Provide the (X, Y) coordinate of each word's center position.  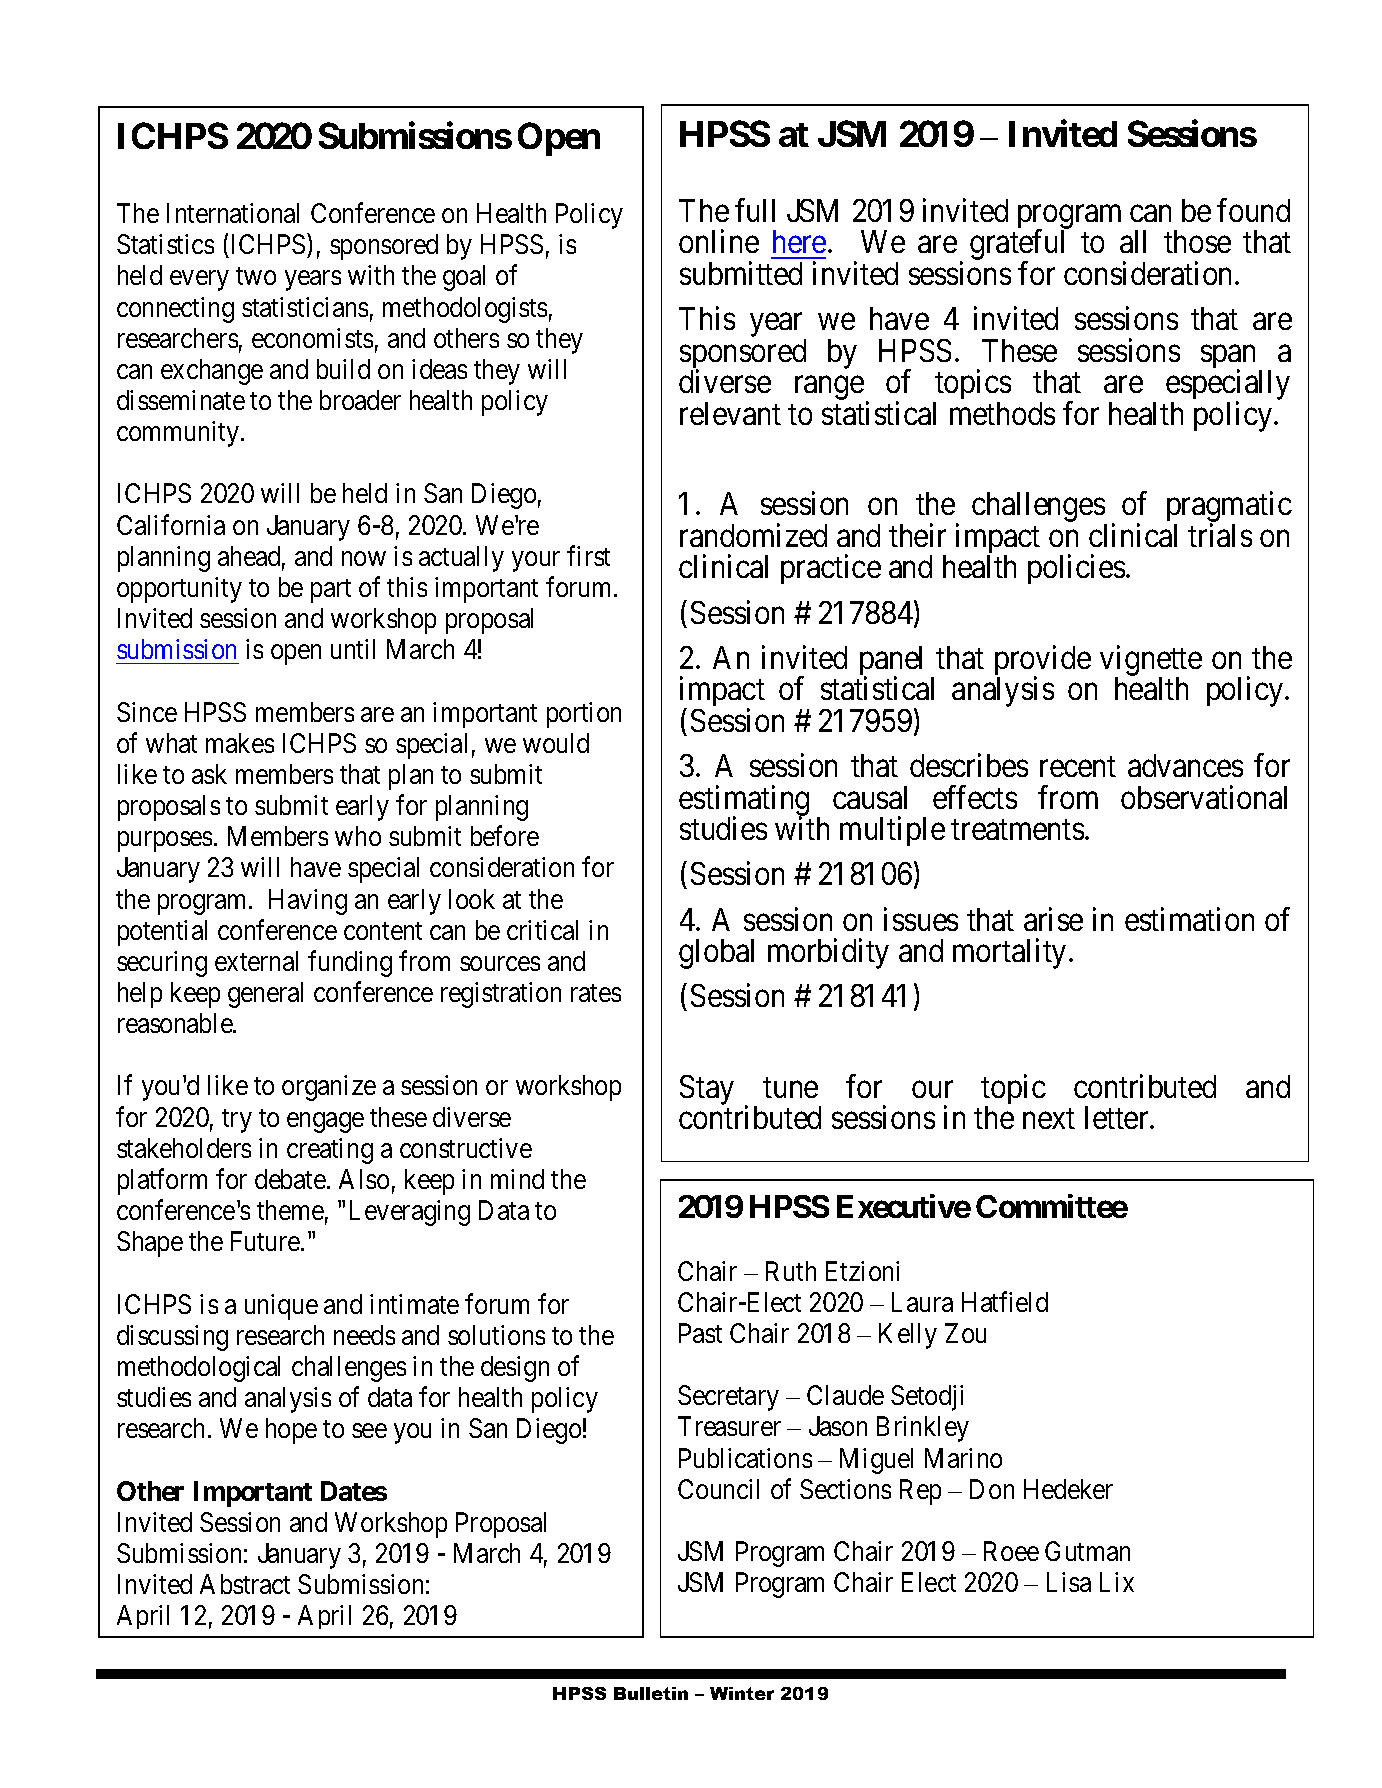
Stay (707, 1090)
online (719, 241)
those (1197, 241)
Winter (742, 1693)
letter (1118, 1117)
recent (1078, 767)
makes (240, 743)
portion (584, 715)
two (256, 276)
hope (291, 1431)
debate (290, 1179)
